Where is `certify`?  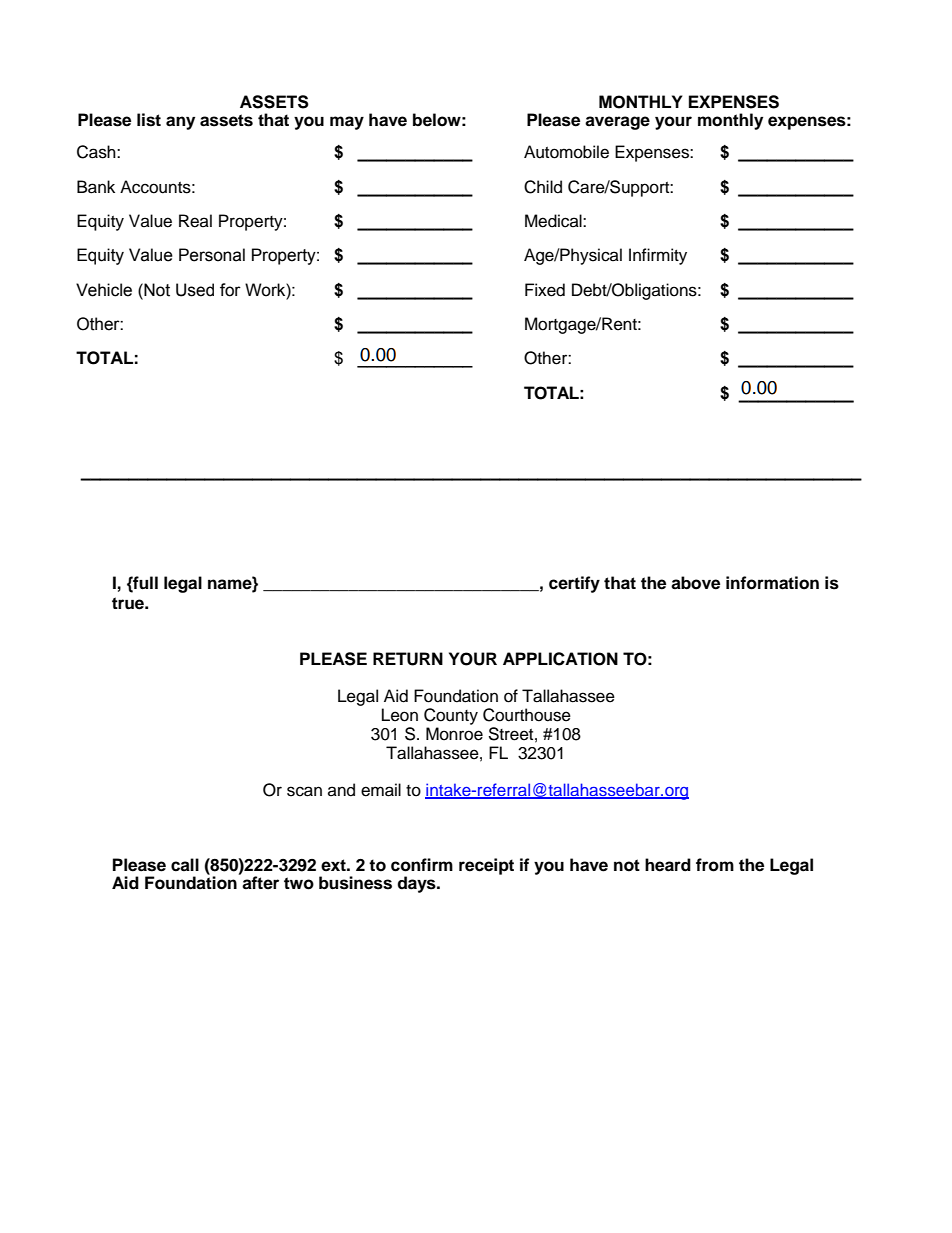 certify is located at coordinates (574, 584).
